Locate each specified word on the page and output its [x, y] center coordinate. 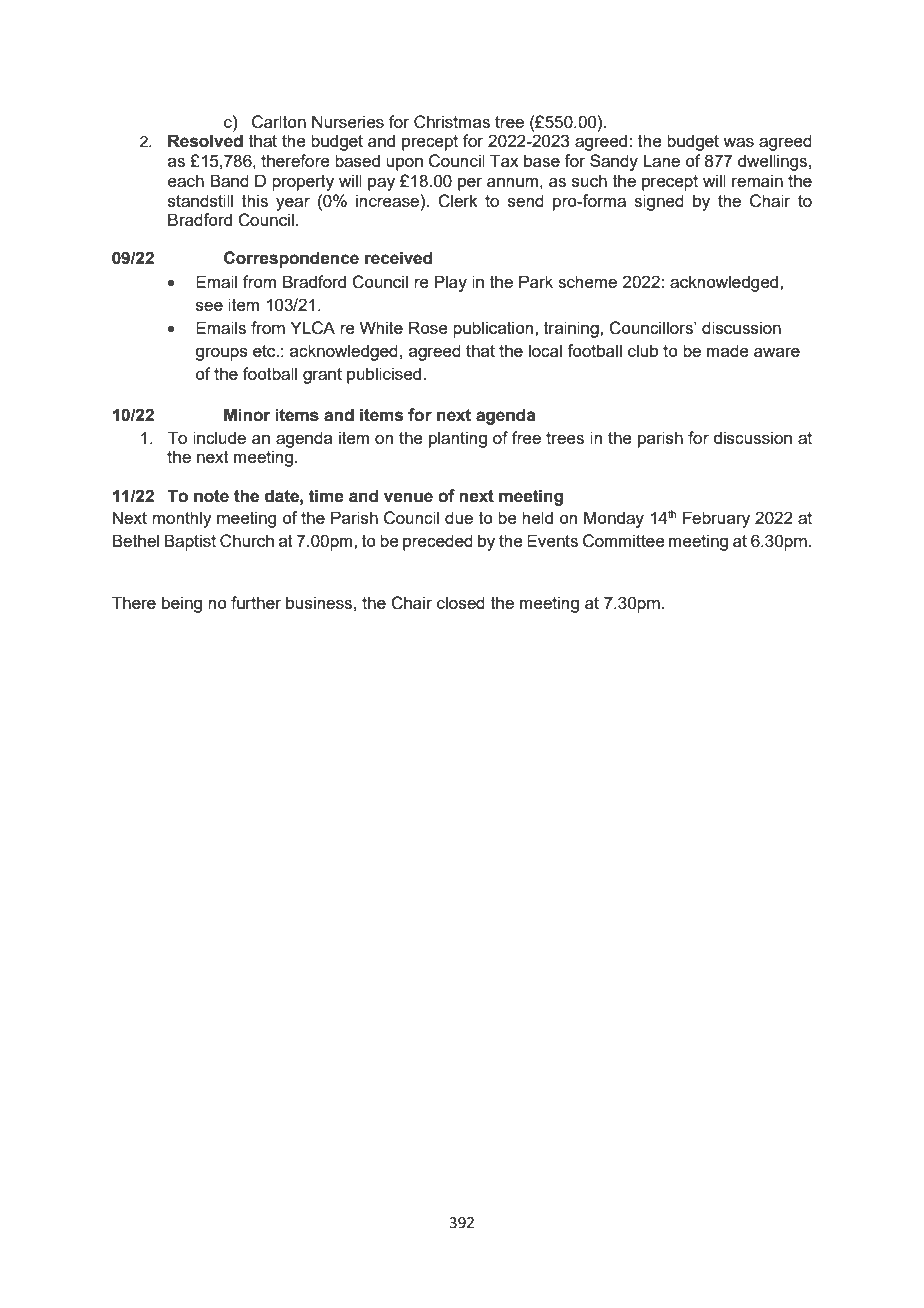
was [738, 142]
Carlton [279, 122]
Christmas [452, 122]
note [211, 496]
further [256, 602]
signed [659, 202]
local [545, 350]
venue [408, 497]
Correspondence [291, 259]
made [728, 350]
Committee [624, 541]
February [716, 519]
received [398, 258]
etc [265, 351]
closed [461, 602]
